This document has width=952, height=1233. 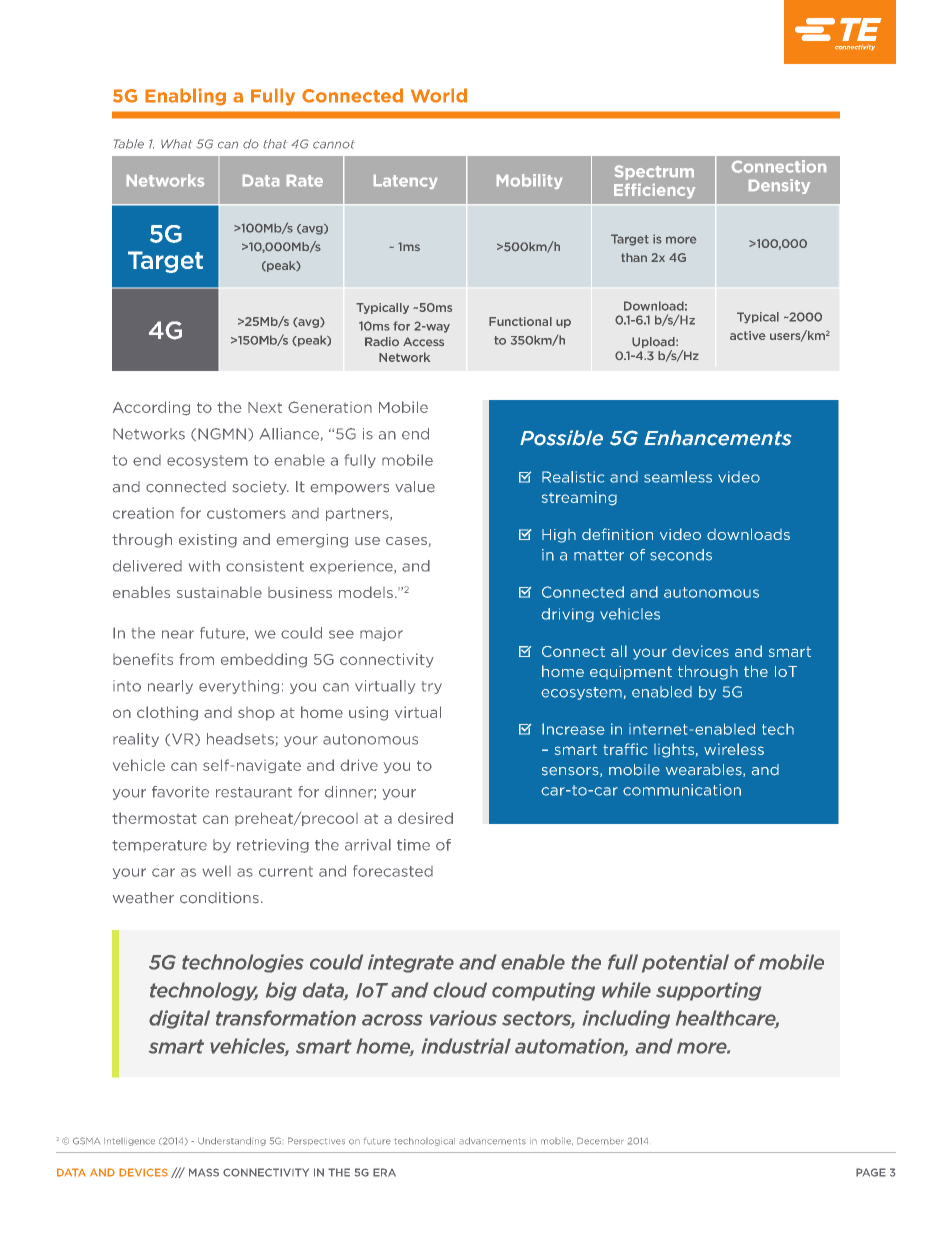 I want to click on from, so click(x=196, y=659).
